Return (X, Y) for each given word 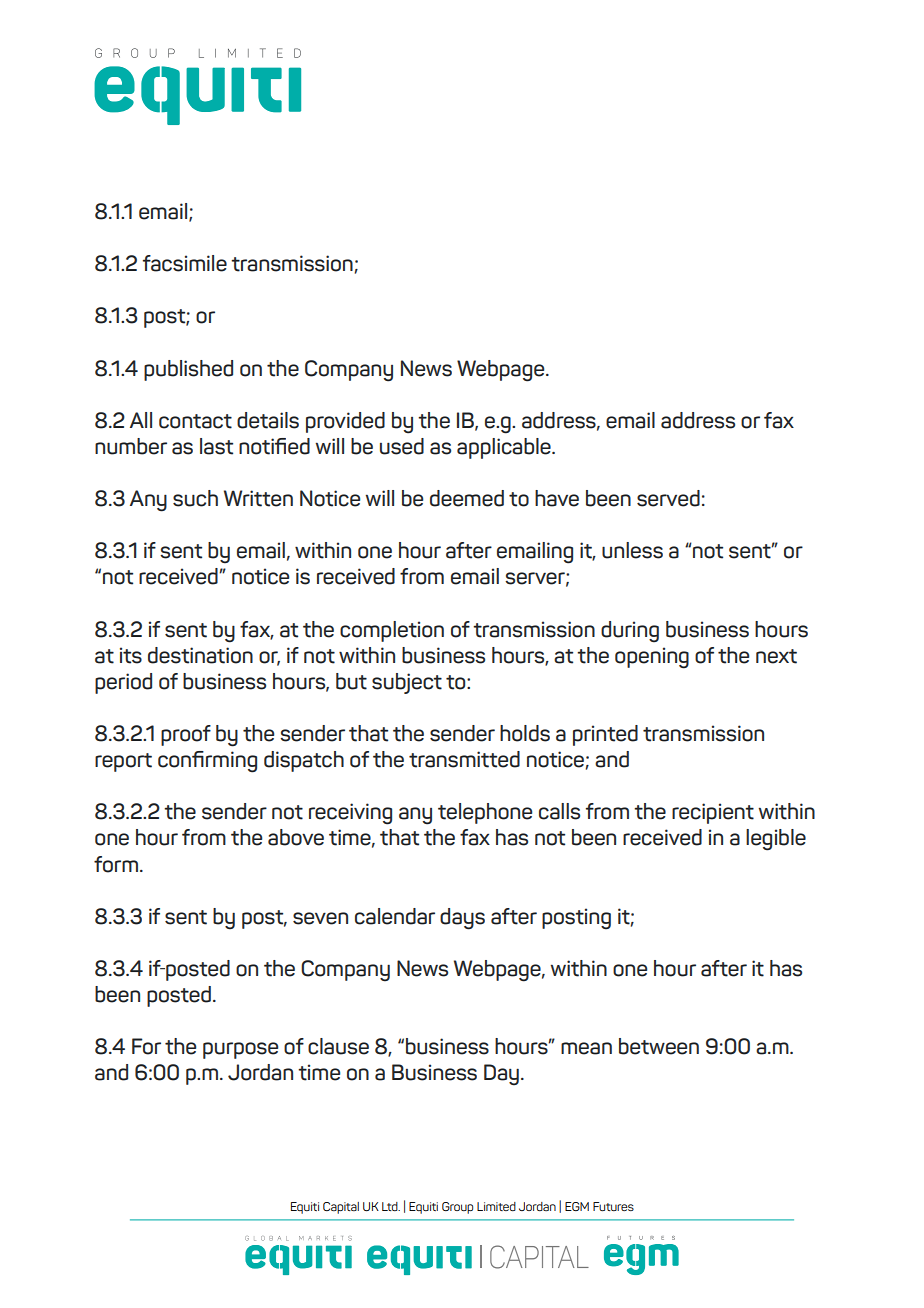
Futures (613, 1206)
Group (457, 1208)
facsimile (185, 263)
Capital (341, 1208)
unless (632, 550)
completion (392, 631)
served (668, 498)
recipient (713, 813)
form (116, 864)
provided (345, 422)
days (462, 919)
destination (200, 655)
